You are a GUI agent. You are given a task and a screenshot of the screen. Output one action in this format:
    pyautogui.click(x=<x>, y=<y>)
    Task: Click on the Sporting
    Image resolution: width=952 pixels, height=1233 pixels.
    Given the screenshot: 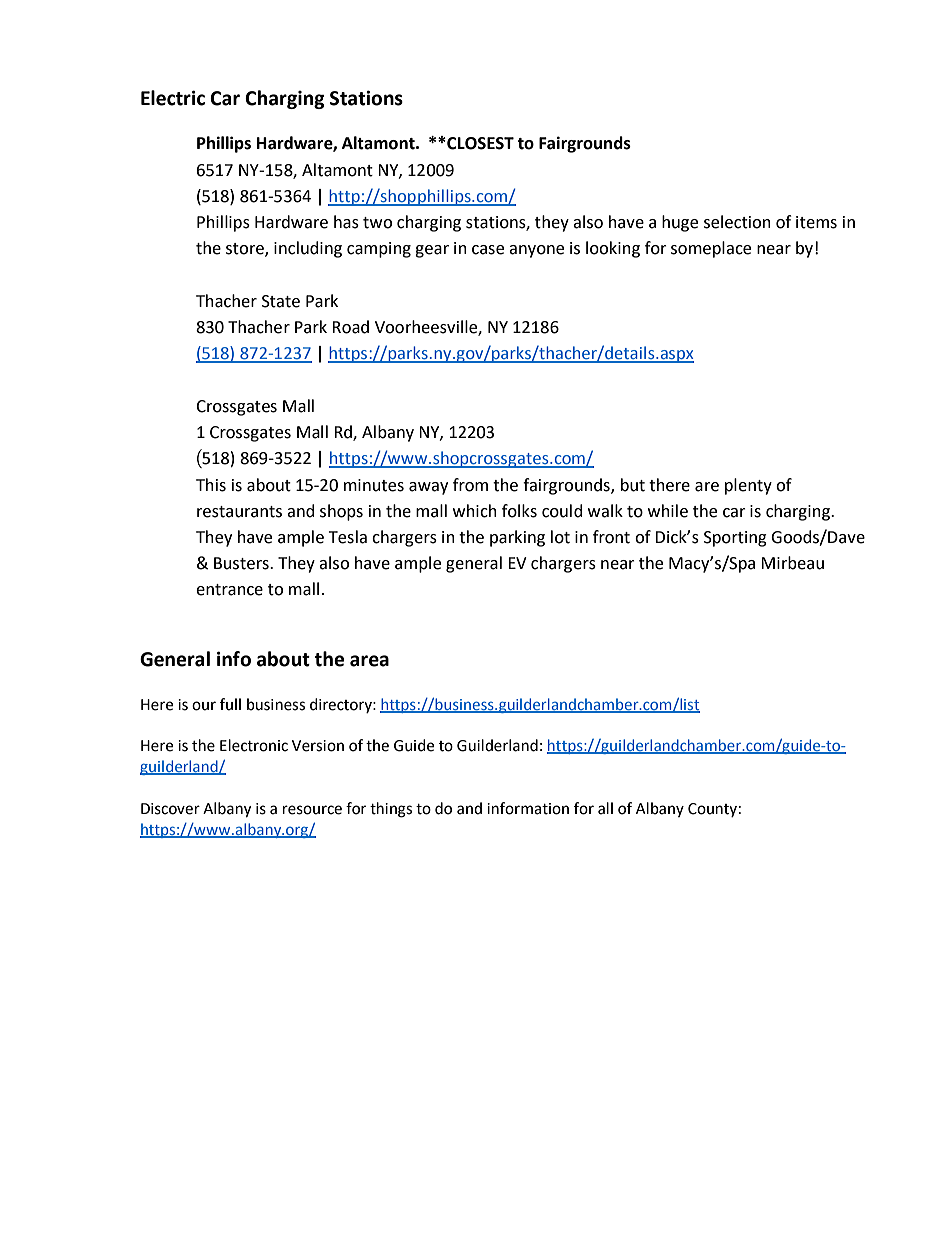 What is the action you would take?
    pyautogui.click(x=735, y=539)
